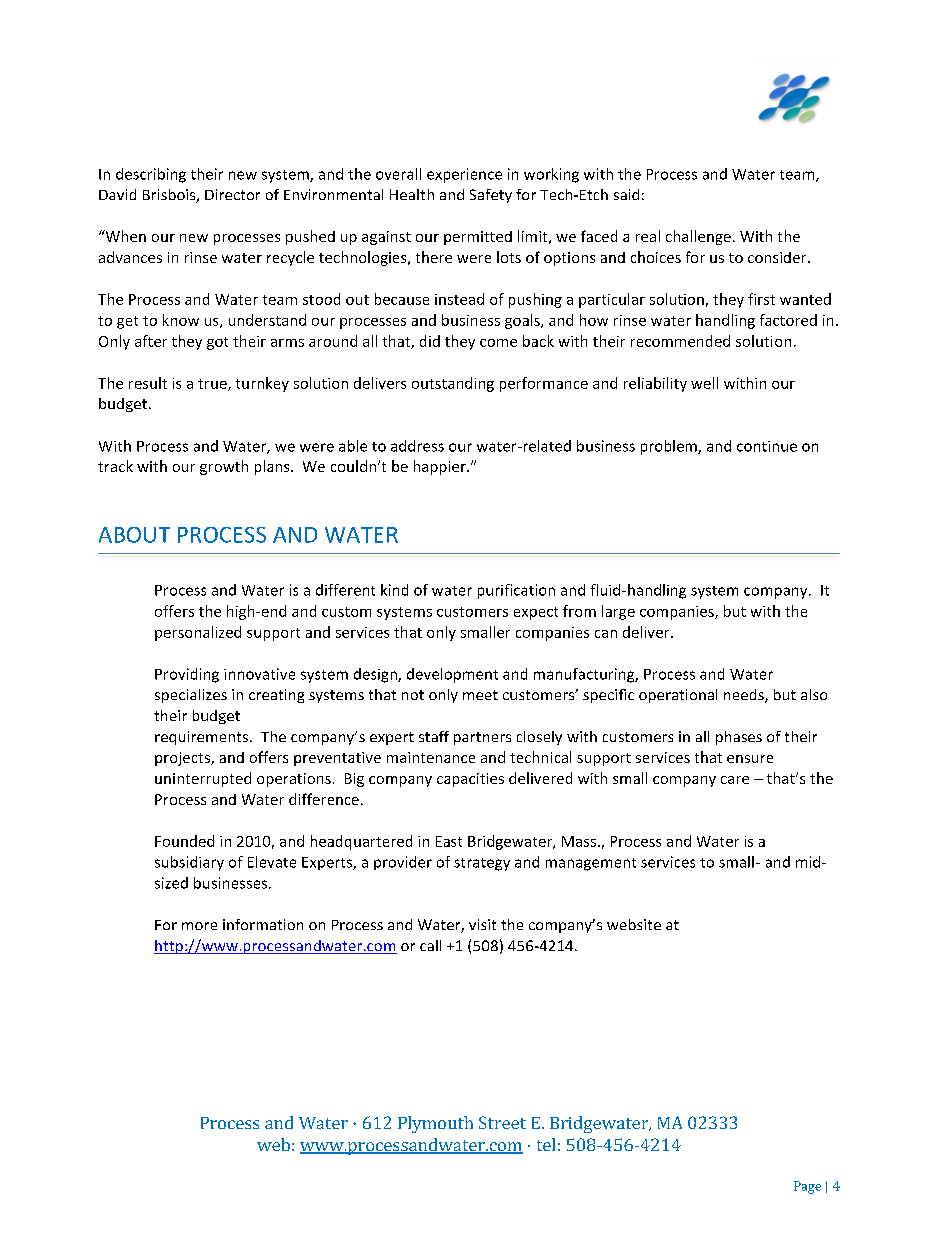  I want to click on happier, so click(441, 467).
